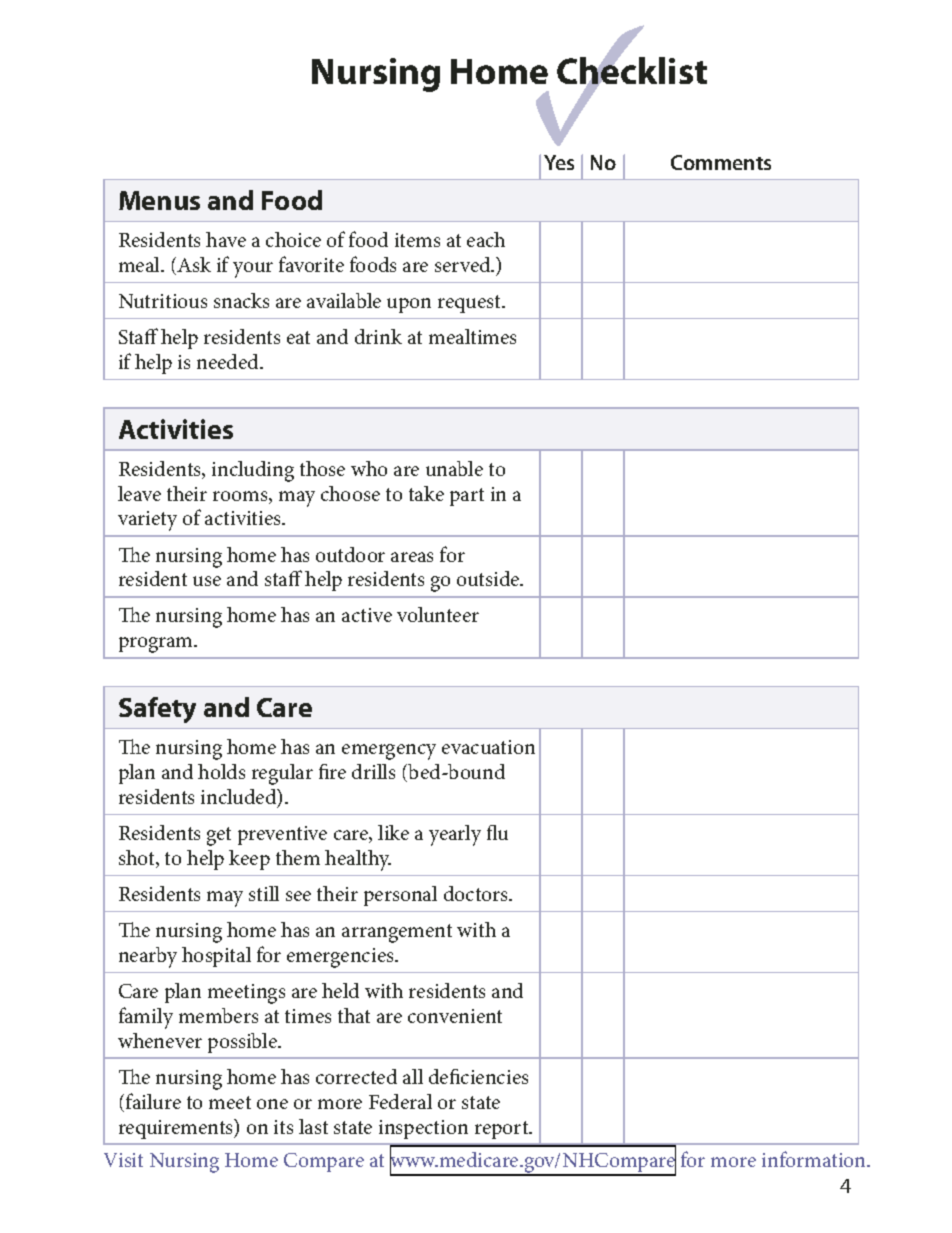 Image resolution: width=952 pixels, height=1233 pixels. Describe the element at coordinates (489, 578) in the screenshot. I see `outside` at that location.
